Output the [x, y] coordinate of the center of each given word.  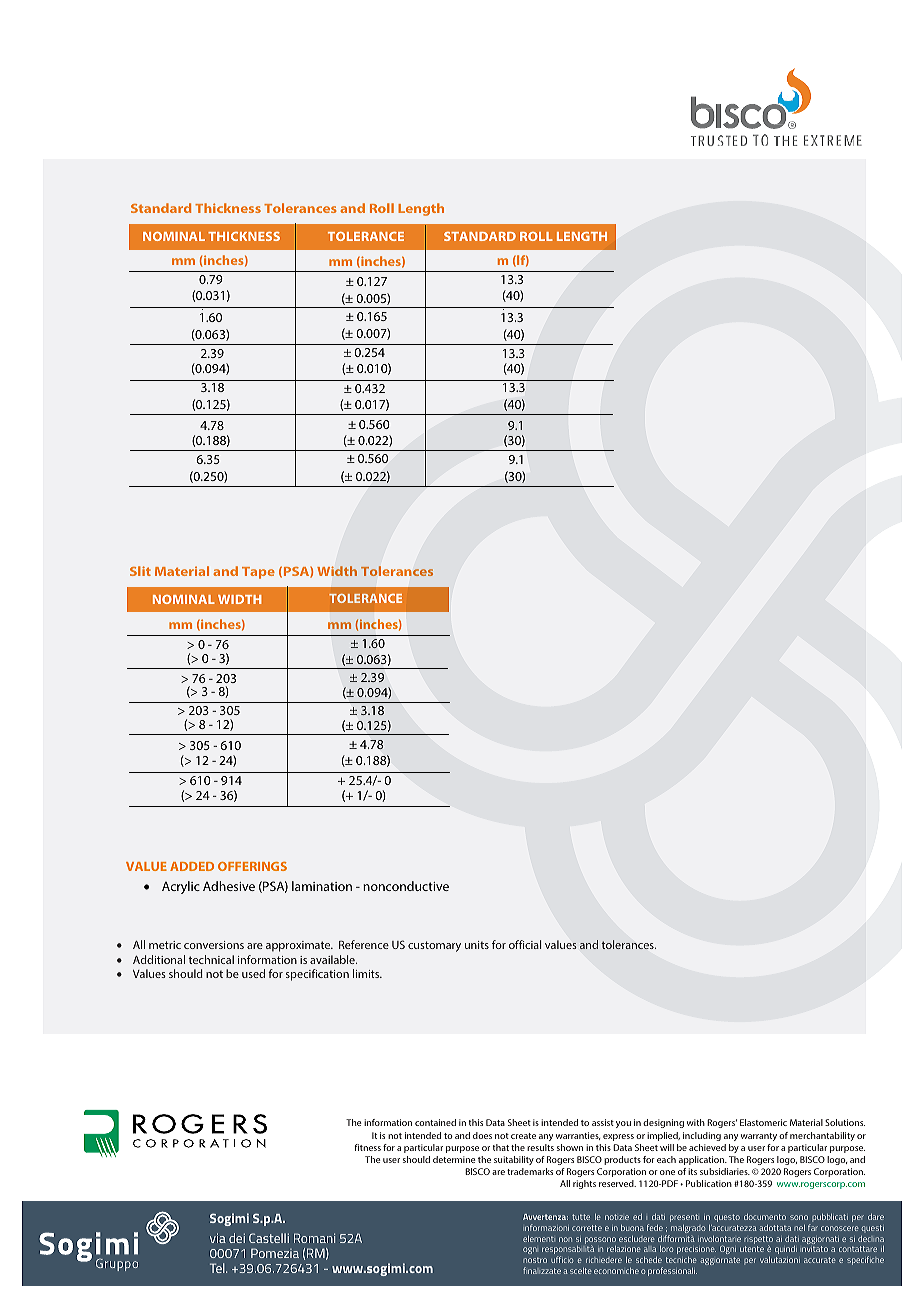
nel [799, 1228]
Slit [140, 571]
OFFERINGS [252, 866]
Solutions [845, 1122]
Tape [258, 573]
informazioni [546, 1227]
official [525, 944]
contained [435, 1122]
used [253, 973]
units [477, 945]
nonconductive [406, 886]
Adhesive [229, 886]
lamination [322, 886]
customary [434, 946]
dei [237, 1238]
